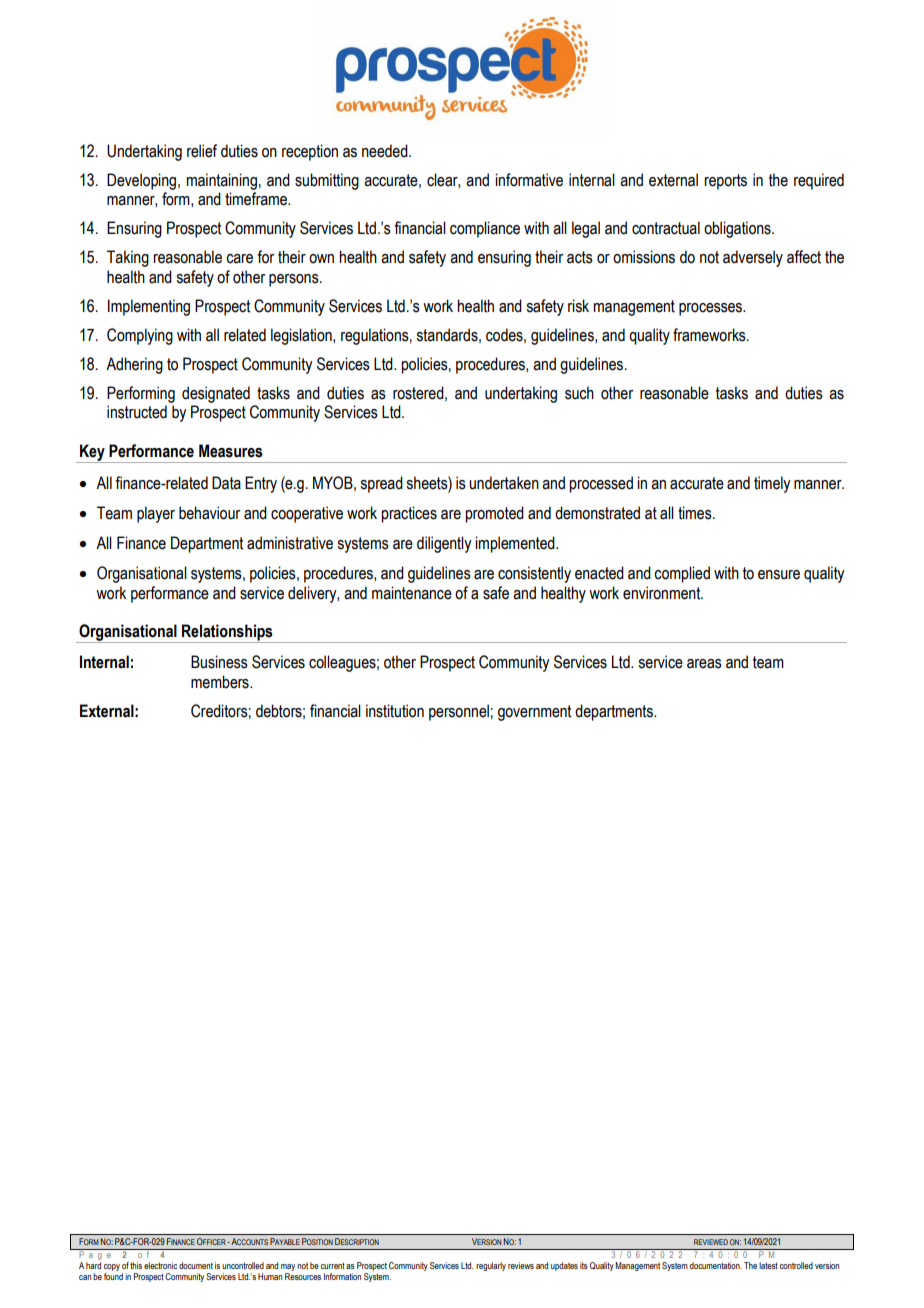  Describe the element at coordinates (444, 544) in the page. I see `diligently` at that location.
